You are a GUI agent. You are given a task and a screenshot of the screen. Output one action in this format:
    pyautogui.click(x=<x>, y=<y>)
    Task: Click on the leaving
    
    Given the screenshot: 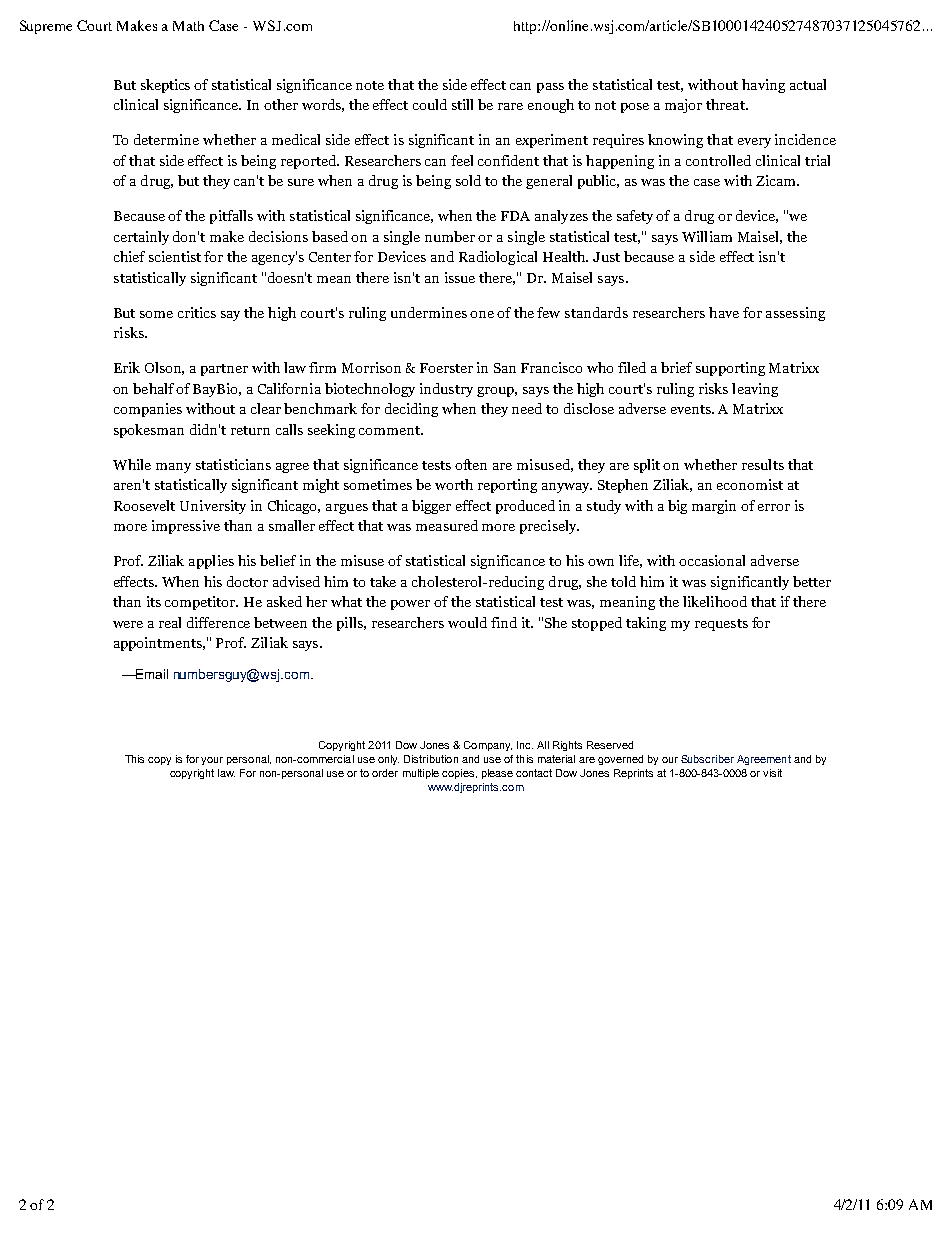 What is the action you would take?
    pyautogui.click(x=755, y=390)
